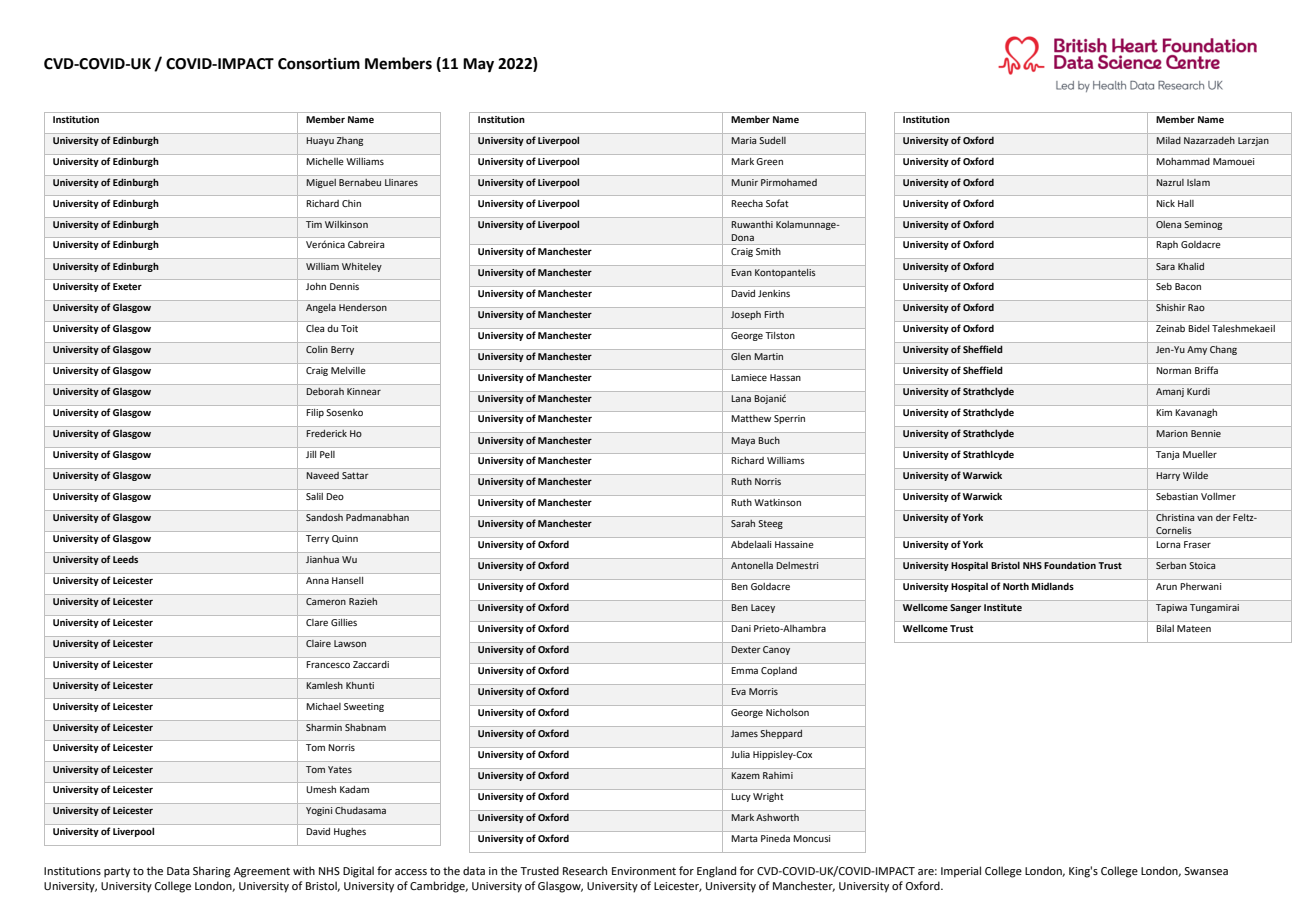 This page has height=924, width=1308. What do you see at coordinates (1188, 286) in the page?
I see `Bacon` at bounding box center [1188, 286].
